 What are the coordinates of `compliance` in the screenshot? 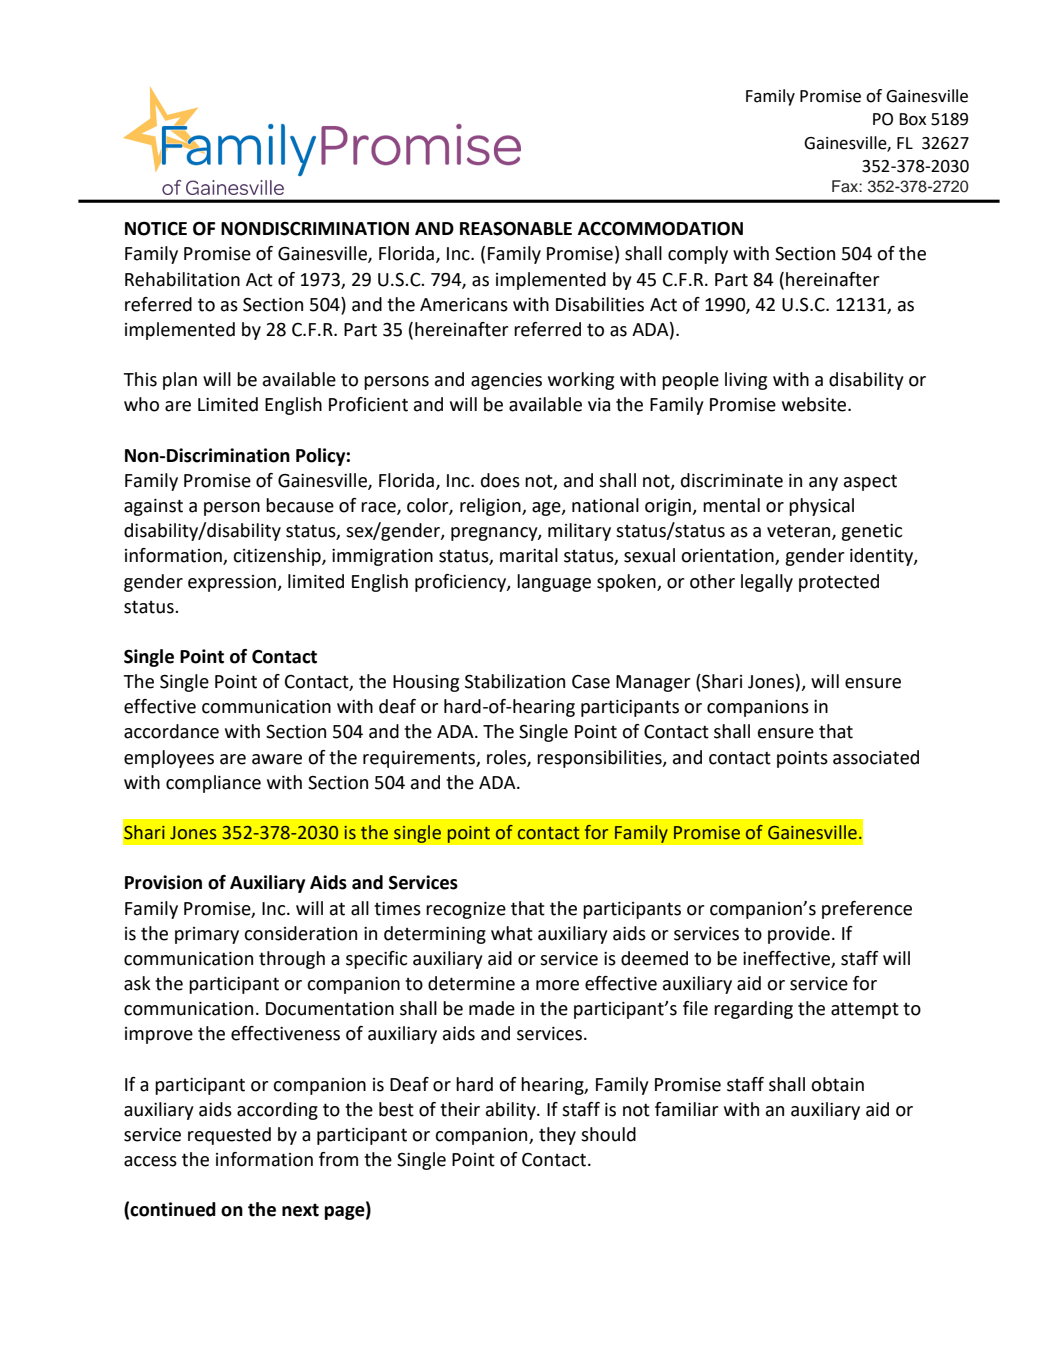 It's located at (213, 784).
